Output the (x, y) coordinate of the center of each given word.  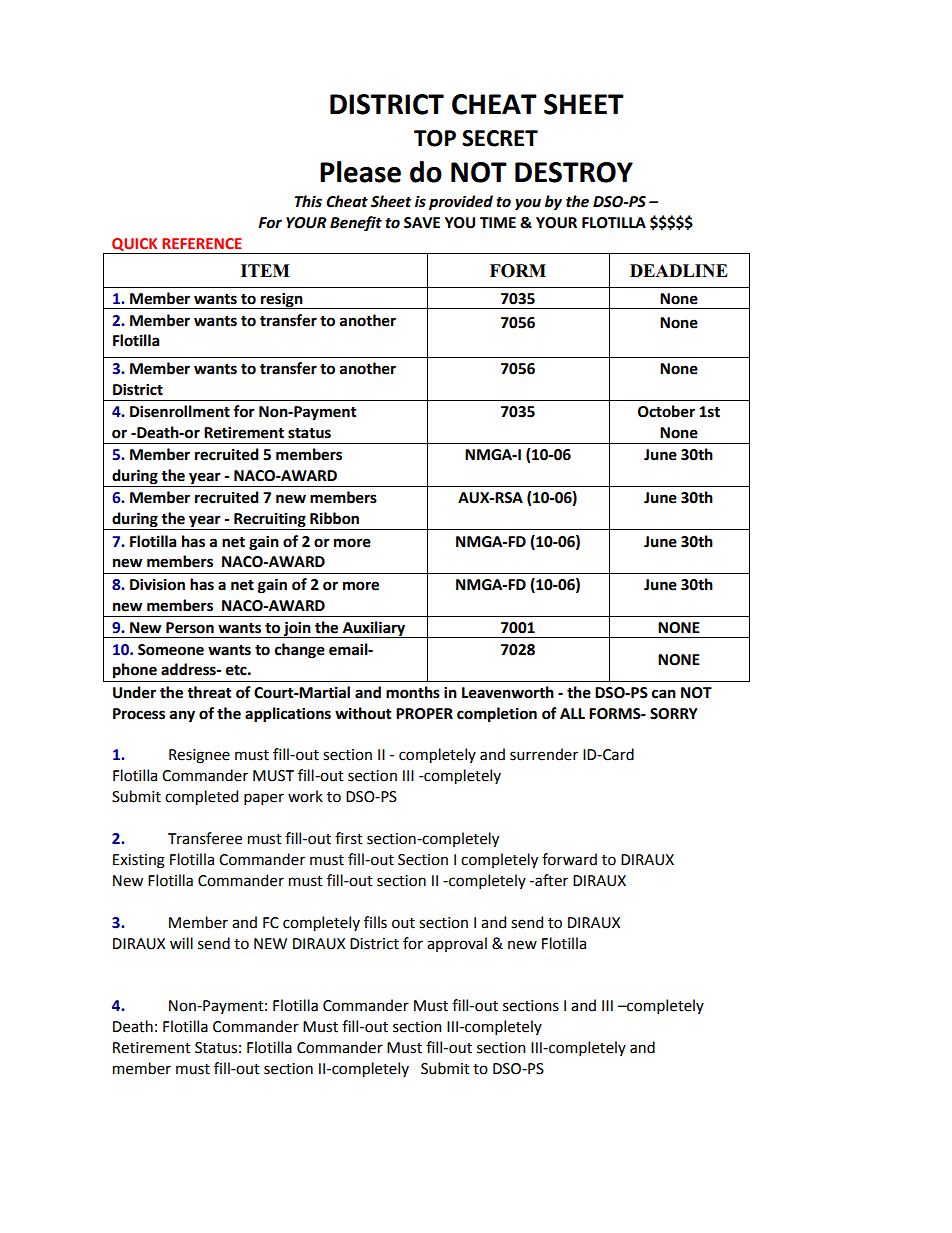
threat (209, 692)
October (666, 411)
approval (457, 944)
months (413, 692)
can (664, 694)
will (181, 943)
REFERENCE (202, 243)
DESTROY (574, 172)
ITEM (265, 270)
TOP (435, 138)
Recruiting (270, 521)
